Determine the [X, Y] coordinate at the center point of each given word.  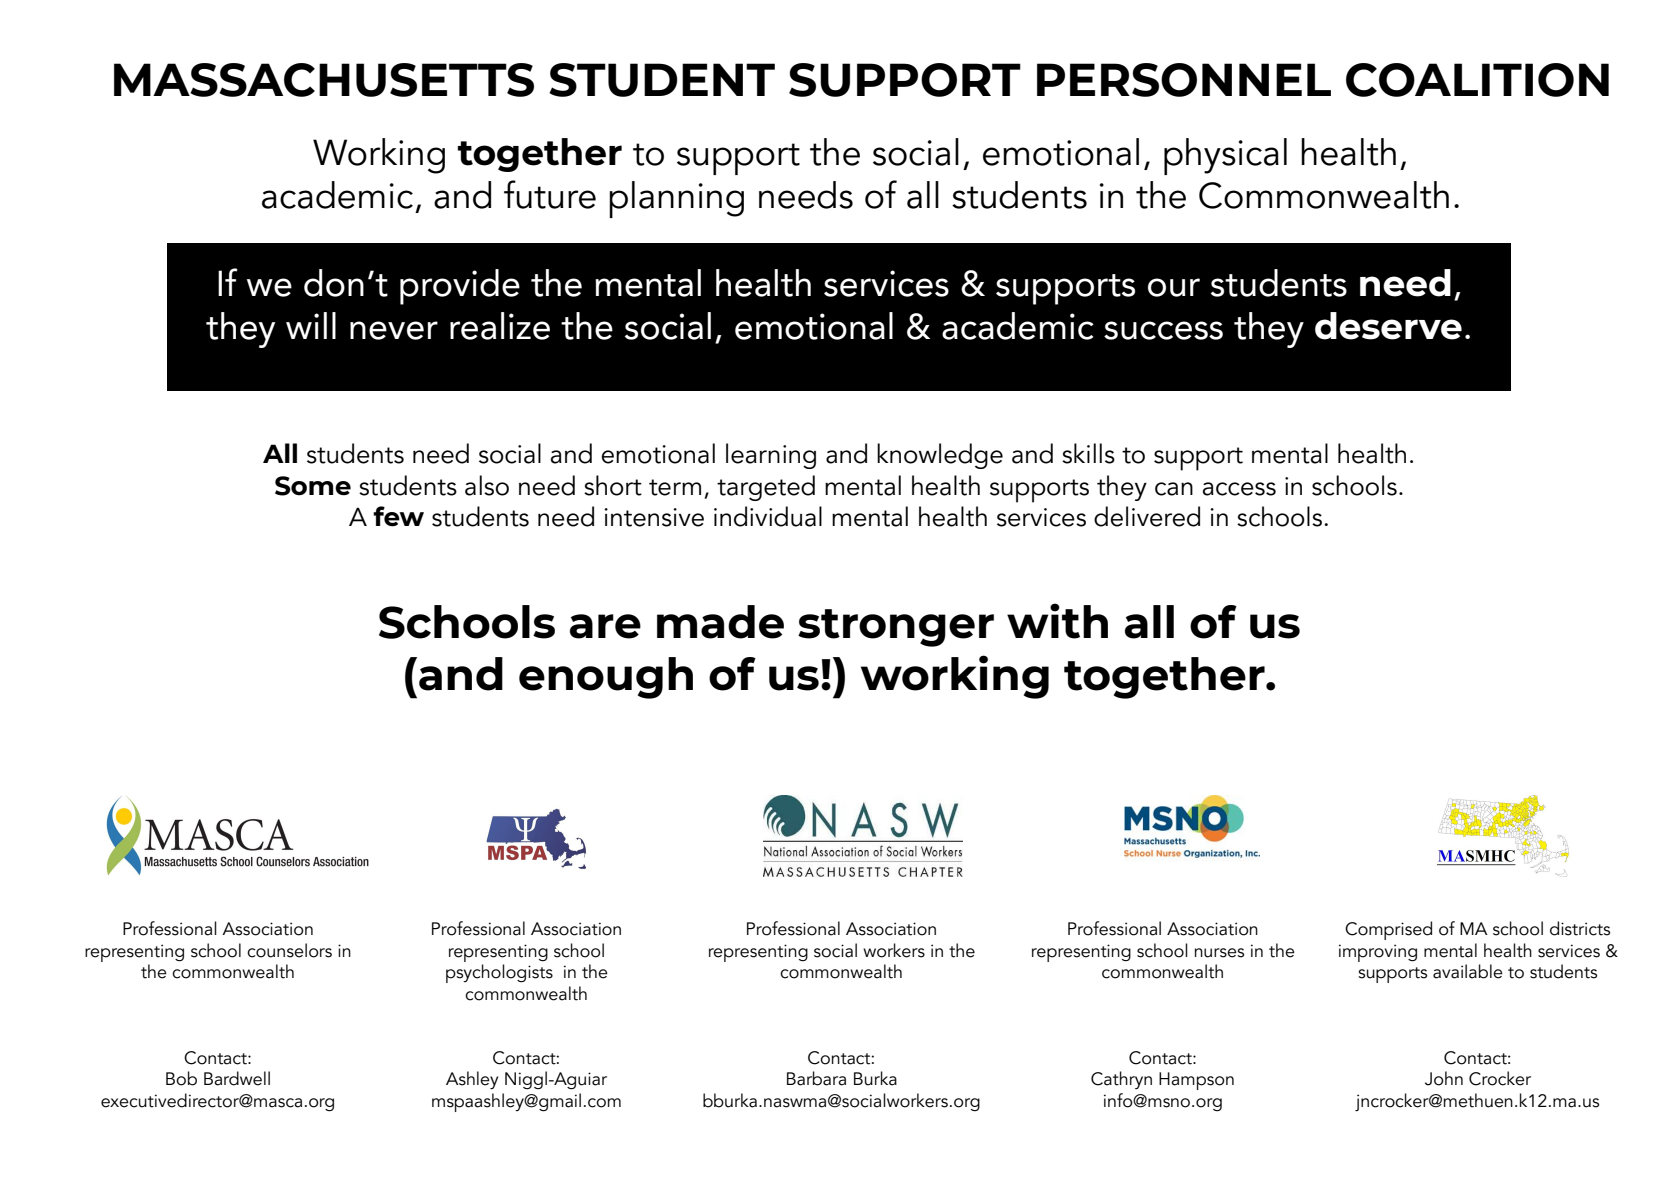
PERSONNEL [1184, 80]
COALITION [1477, 80]
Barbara [816, 1078]
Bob [181, 1078]
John [1444, 1078]
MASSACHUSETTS [324, 80]
